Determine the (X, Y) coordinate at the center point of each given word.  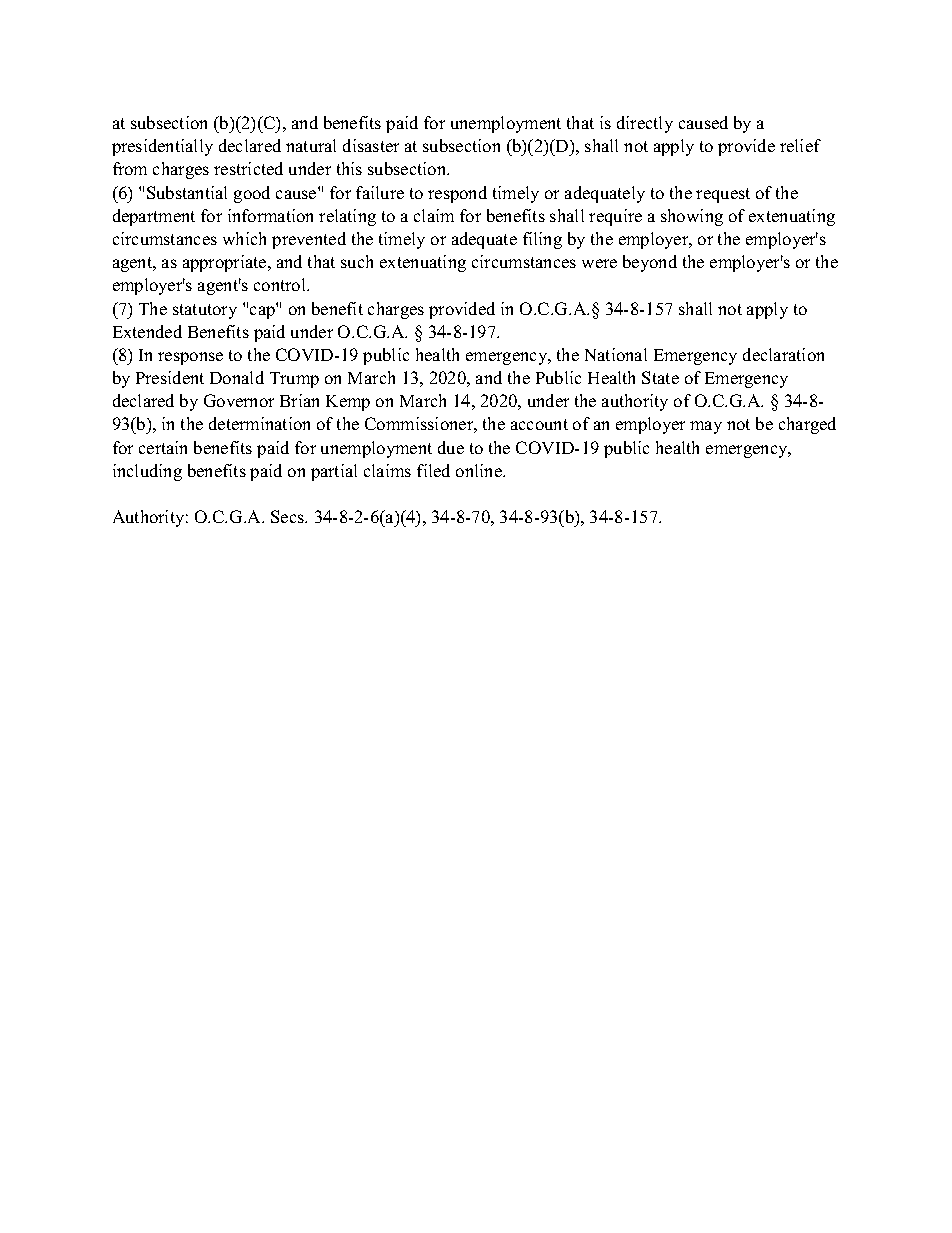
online (480, 470)
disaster (371, 145)
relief (800, 145)
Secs (289, 516)
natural (311, 145)
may (706, 427)
